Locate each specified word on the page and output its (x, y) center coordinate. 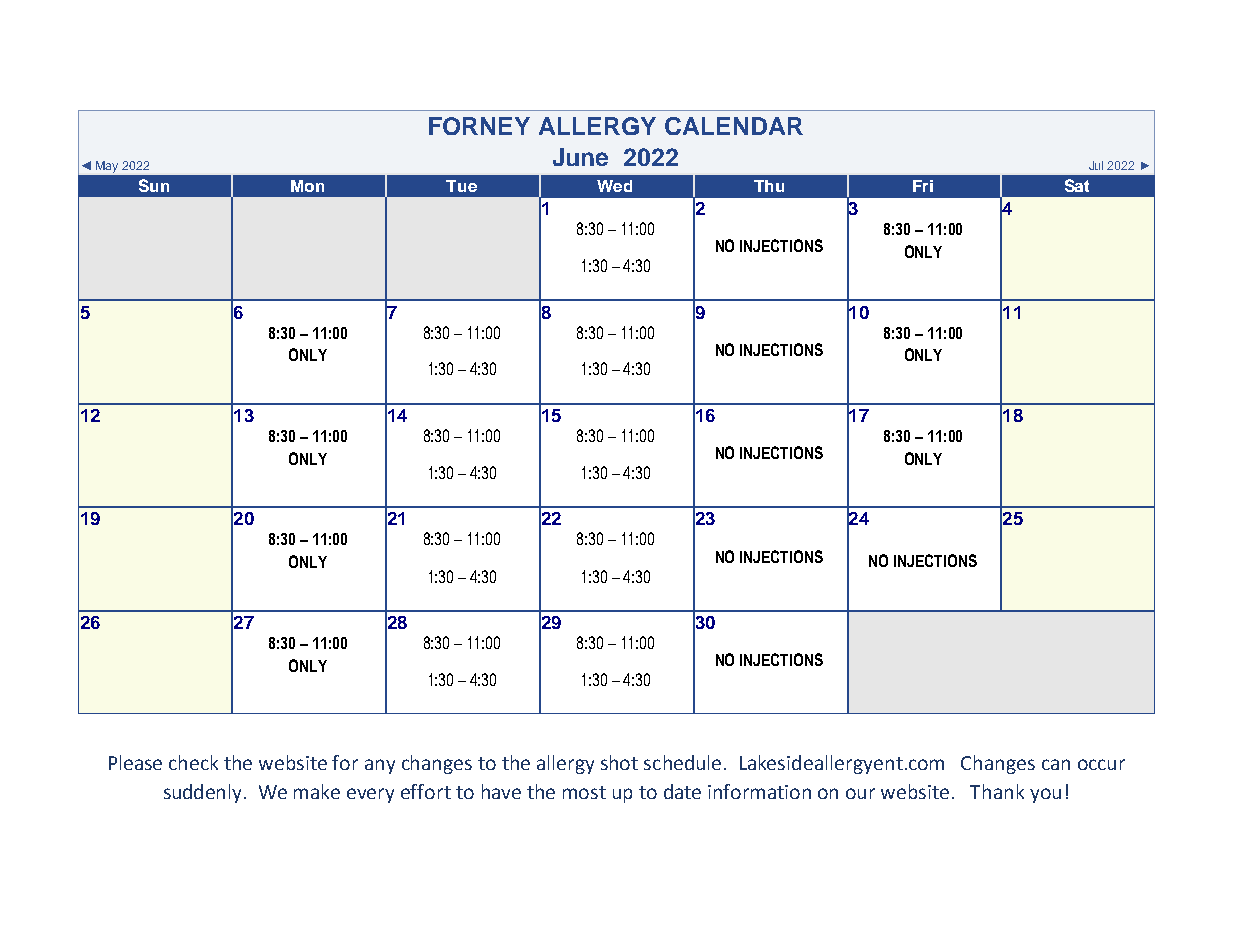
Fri (923, 186)
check (193, 762)
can (1056, 764)
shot (619, 762)
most (584, 792)
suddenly (204, 793)
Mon (307, 186)
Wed (614, 186)
